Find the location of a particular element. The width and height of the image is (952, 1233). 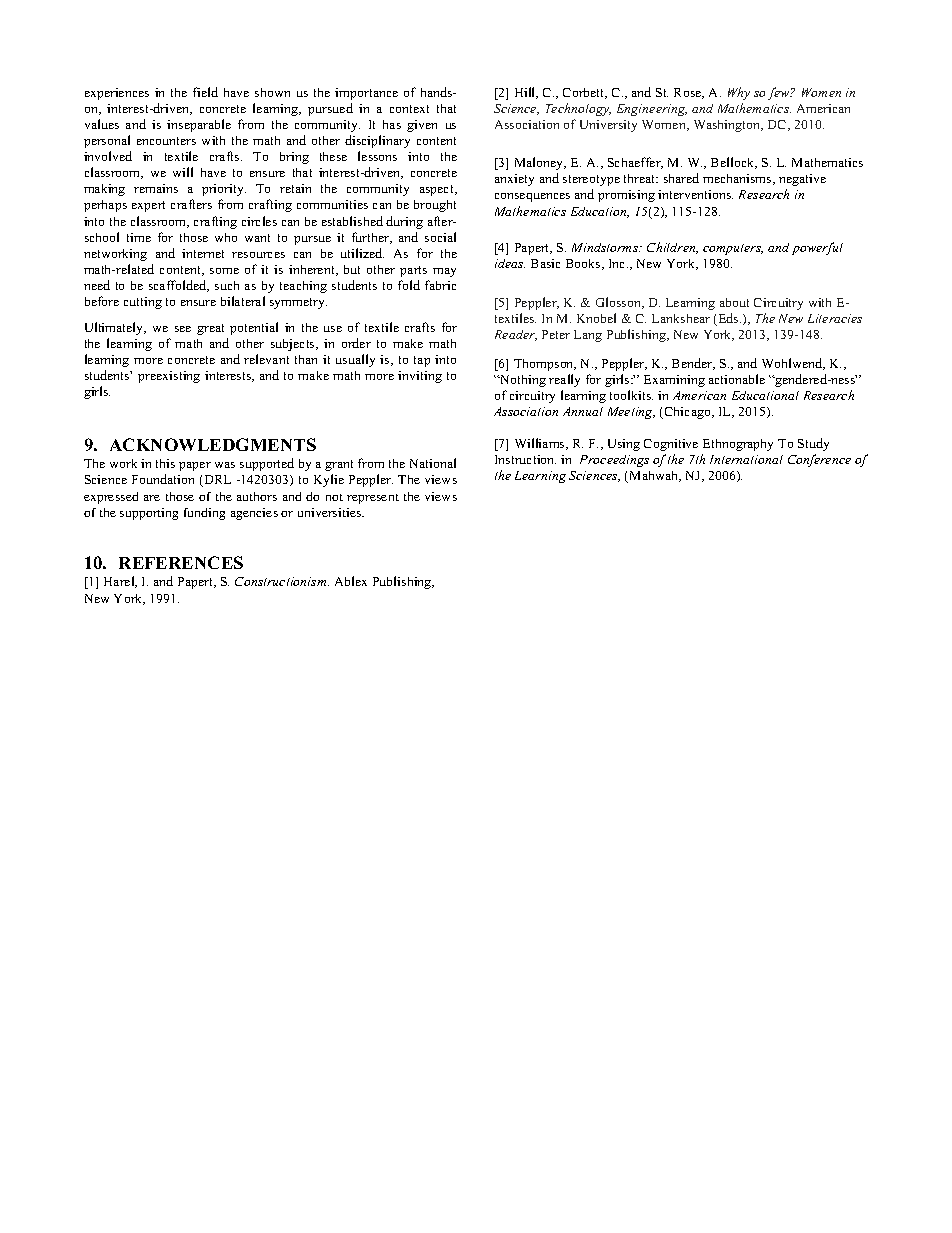

context is located at coordinates (409, 109).
